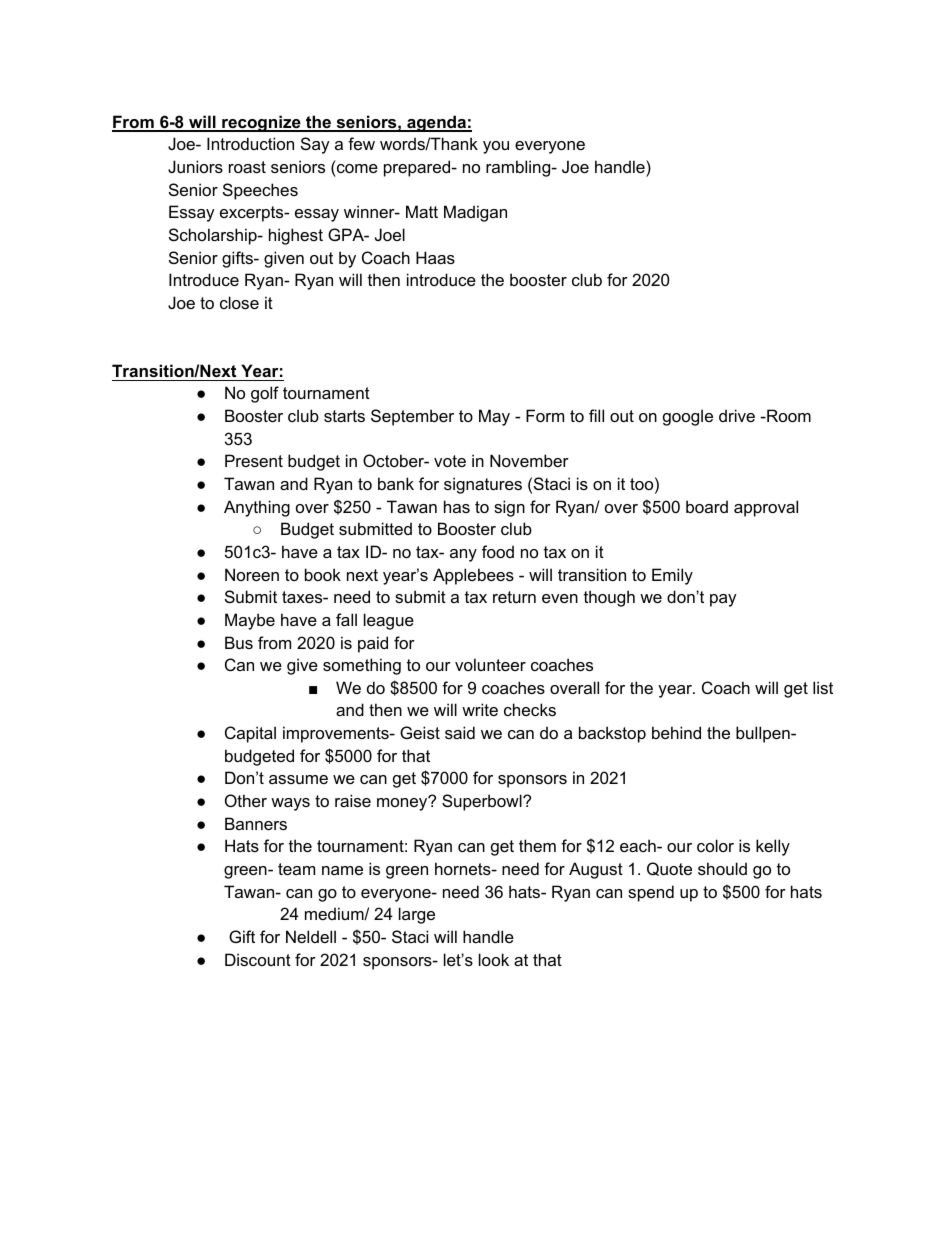 This screenshot has height=1233, width=952. I want to click on Discount, so click(258, 959).
